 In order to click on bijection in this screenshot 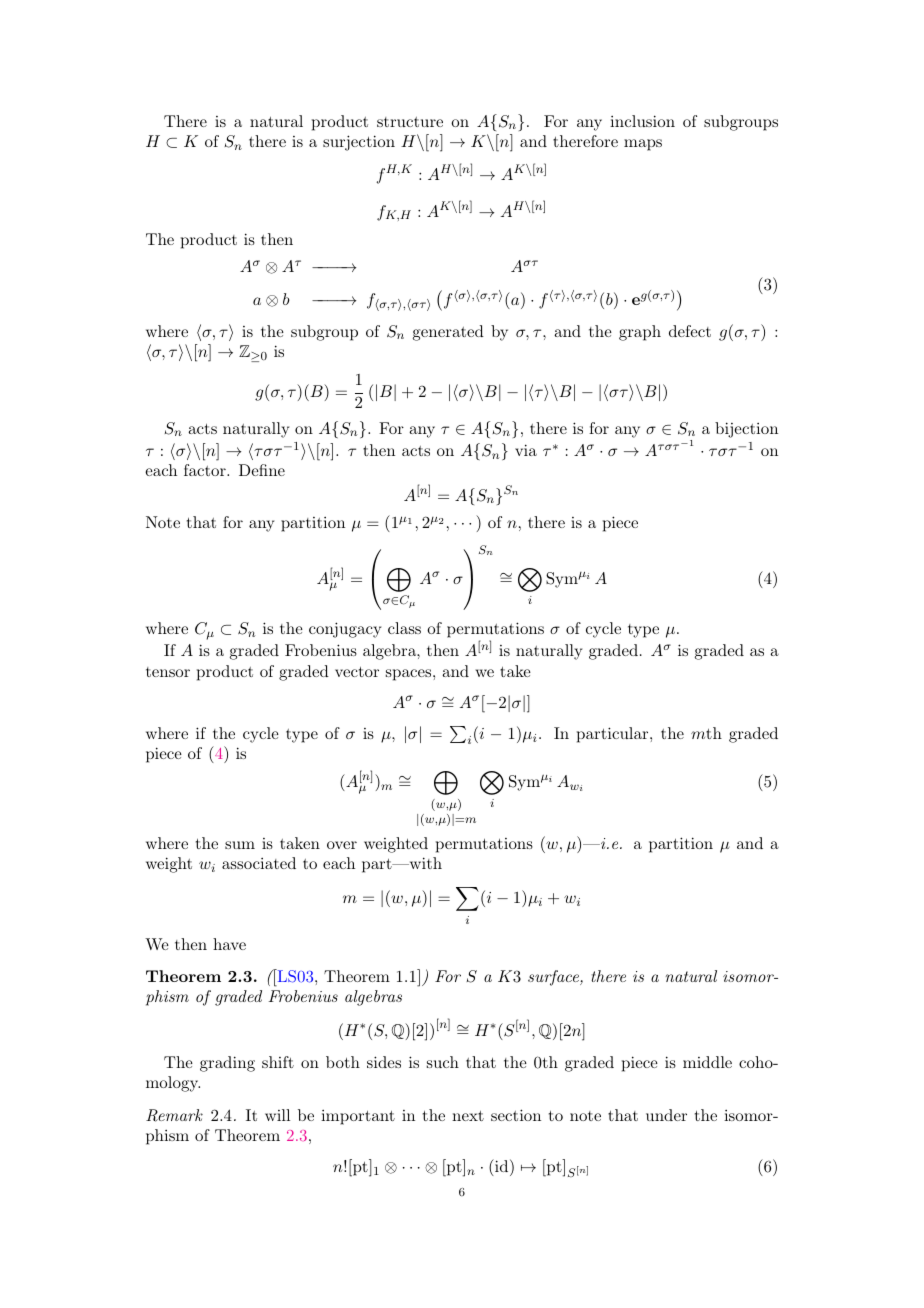, I will do `click(746, 430)`.
